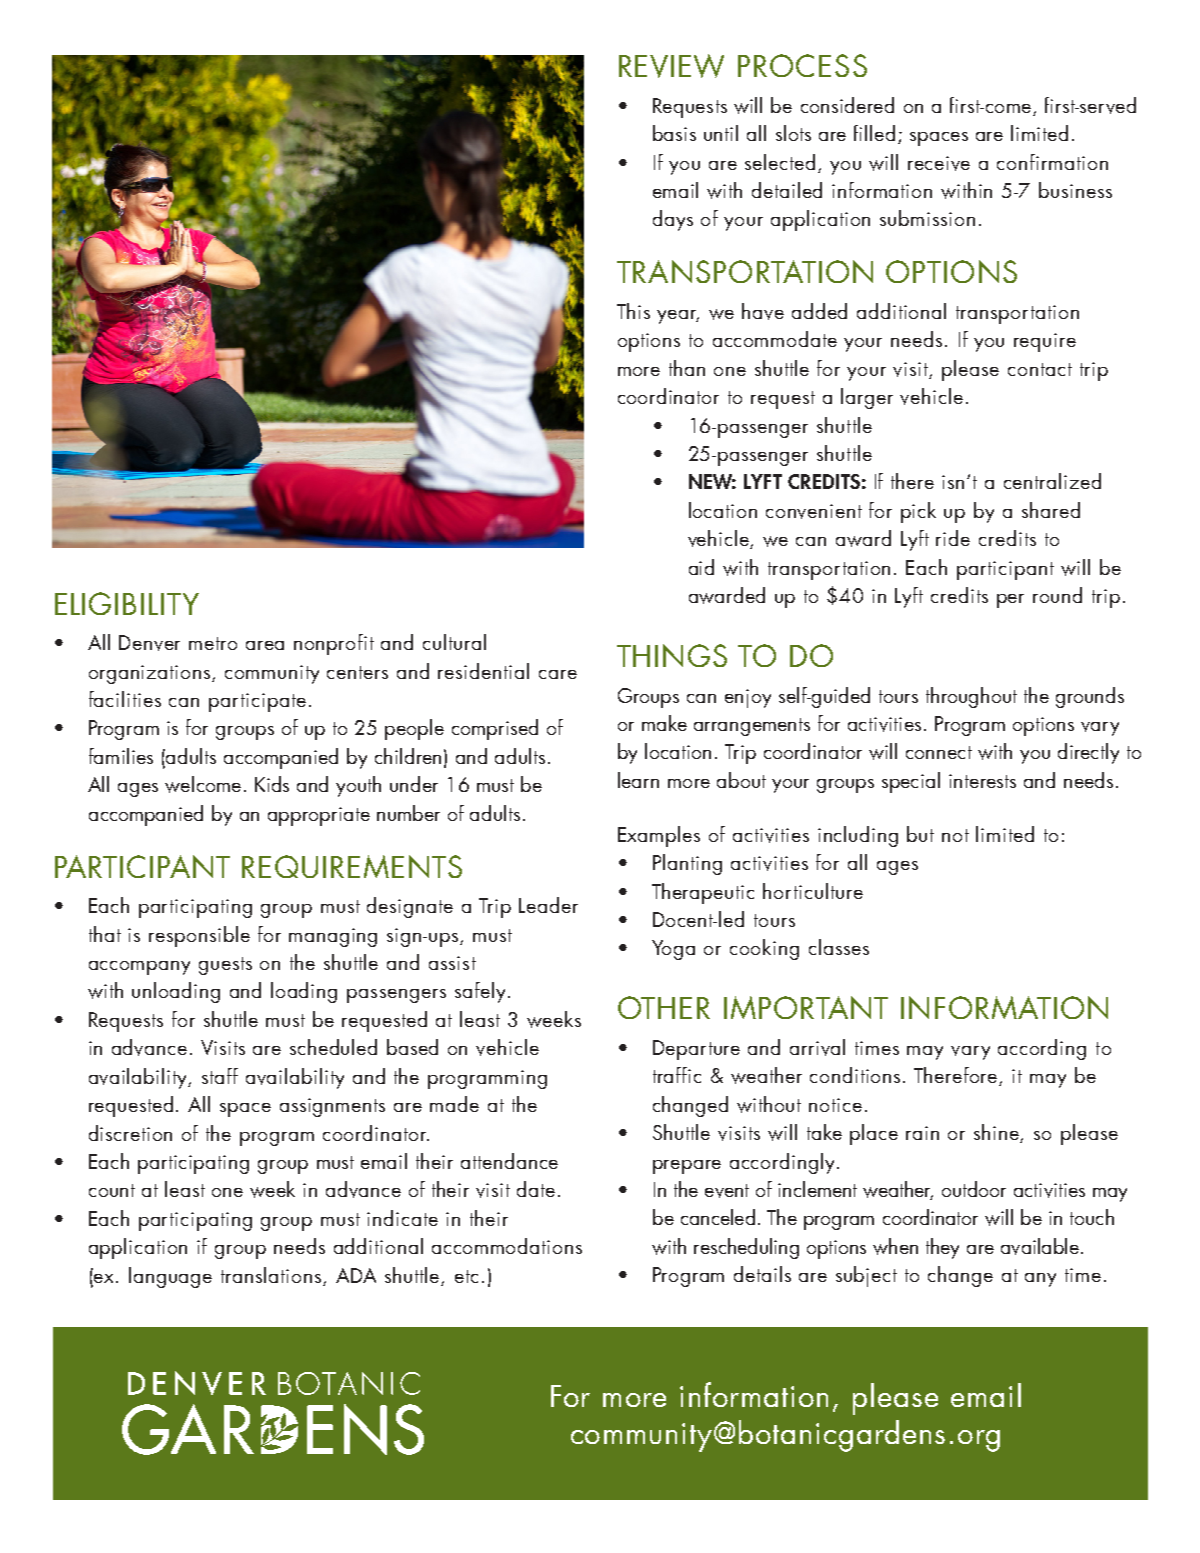 Image resolution: width=1200 pixels, height=1553 pixels. I want to click on receive, so click(939, 163).
